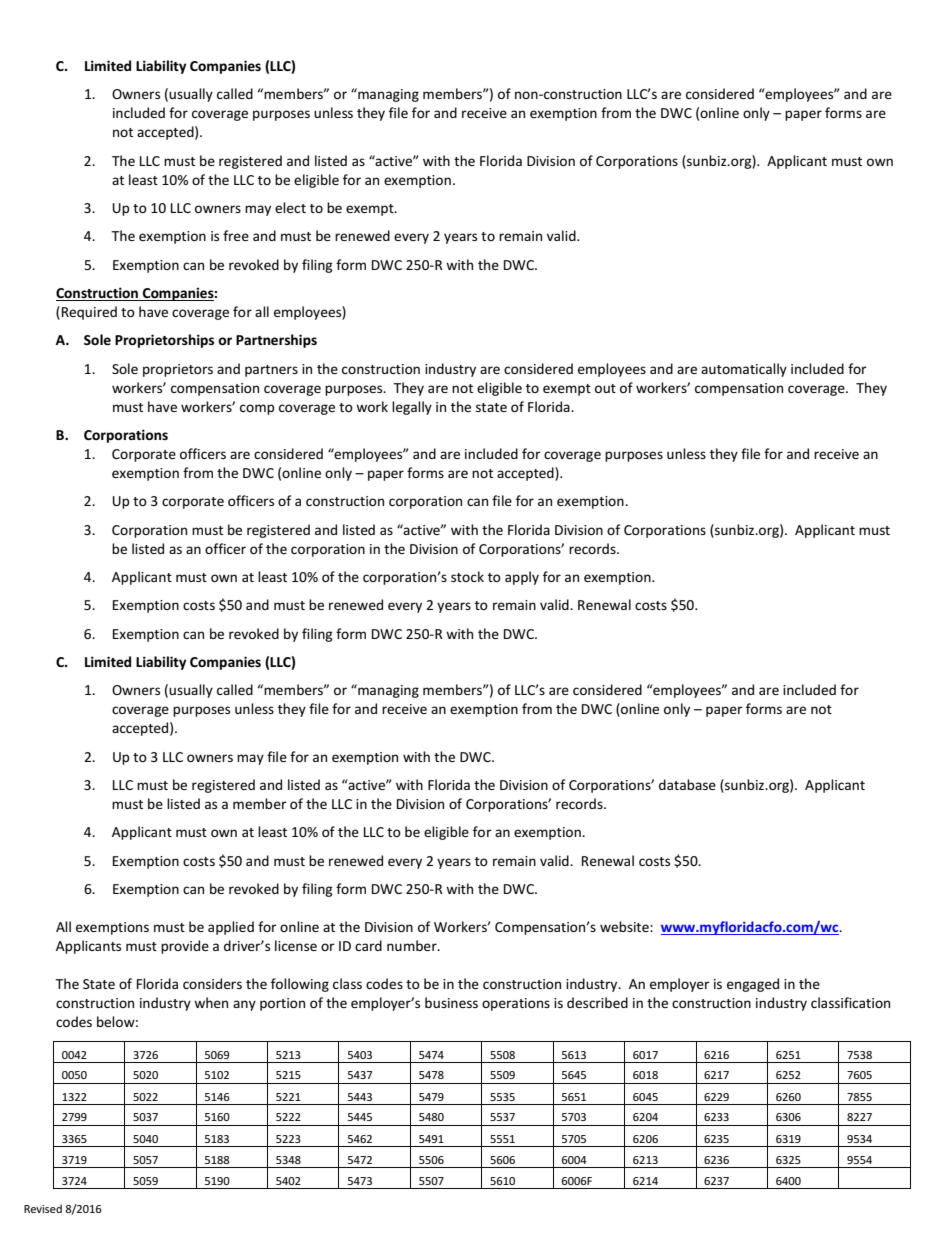 The height and width of the screenshot is (1233, 952). Describe the element at coordinates (744, 370) in the screenshot. I see `automatically` at that location.
